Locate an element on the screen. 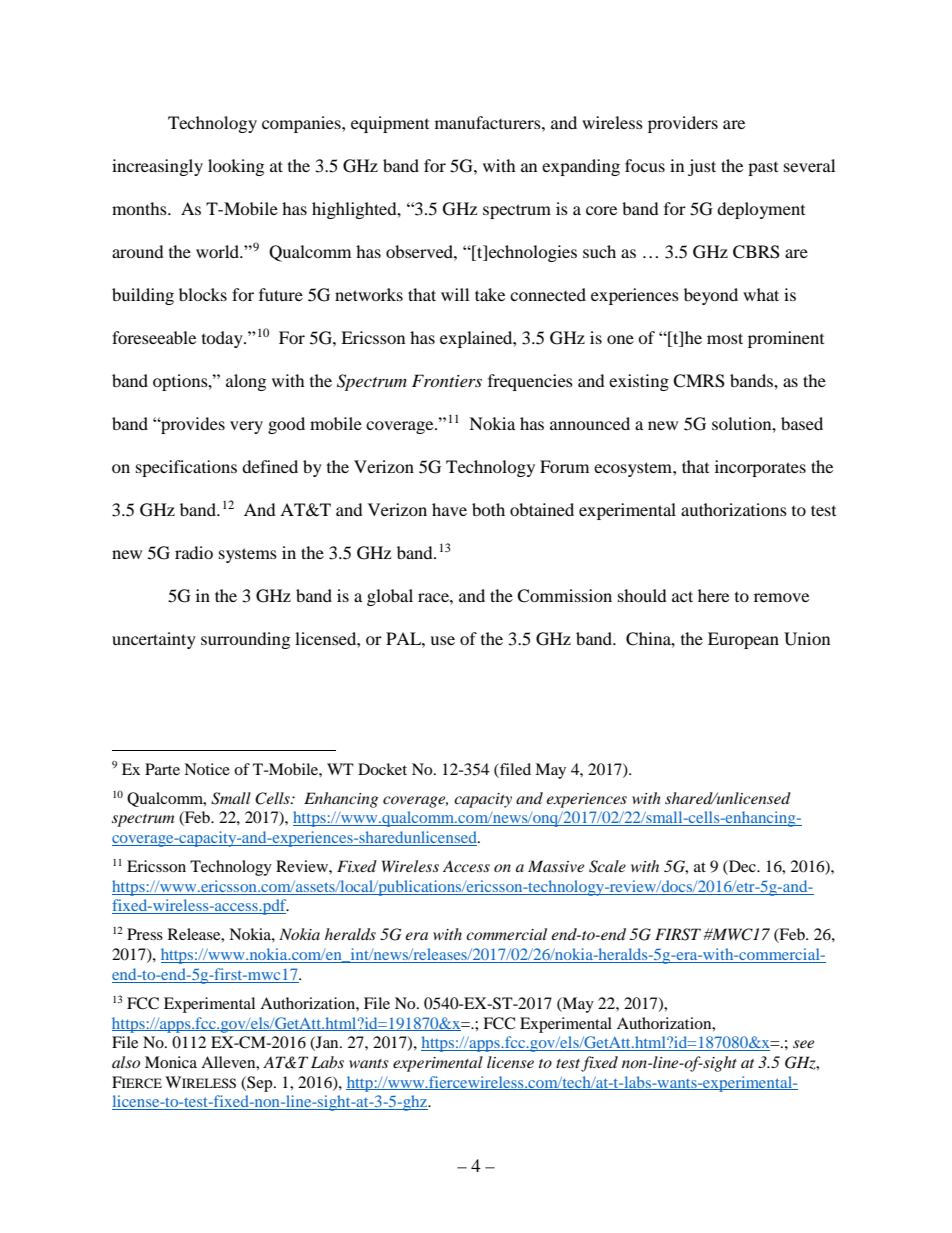  looking is located at coordinates (236, 167).
